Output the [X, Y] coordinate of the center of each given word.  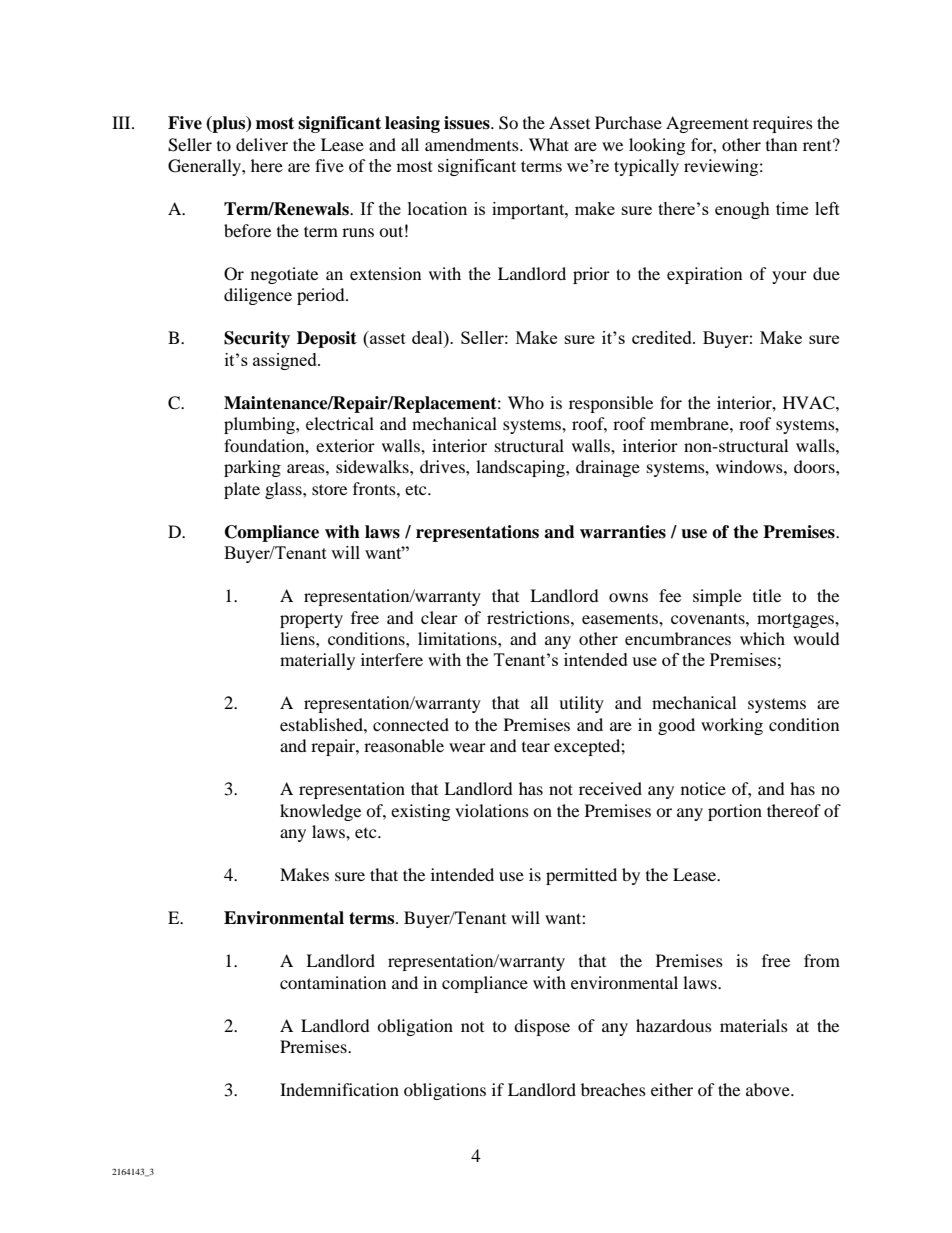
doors [815, 466]
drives [443, 466]
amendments [473, 144]
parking [252, 468]
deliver [262, 144]
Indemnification [339, 1089]
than [781, 144]
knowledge [320, 812]
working [732, 726]
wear [467, 747]
